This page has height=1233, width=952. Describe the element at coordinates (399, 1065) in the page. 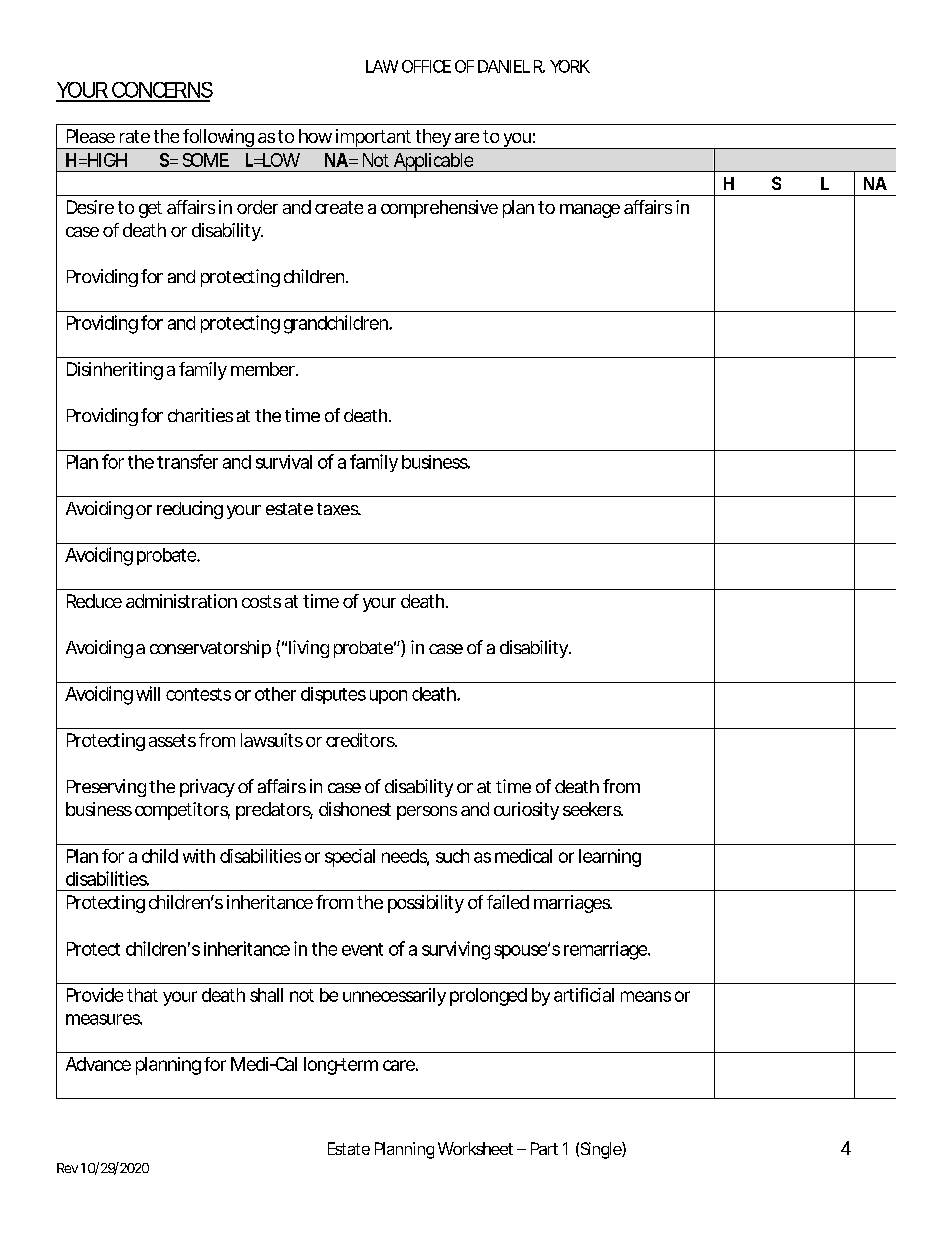

I see `care` at that location.
